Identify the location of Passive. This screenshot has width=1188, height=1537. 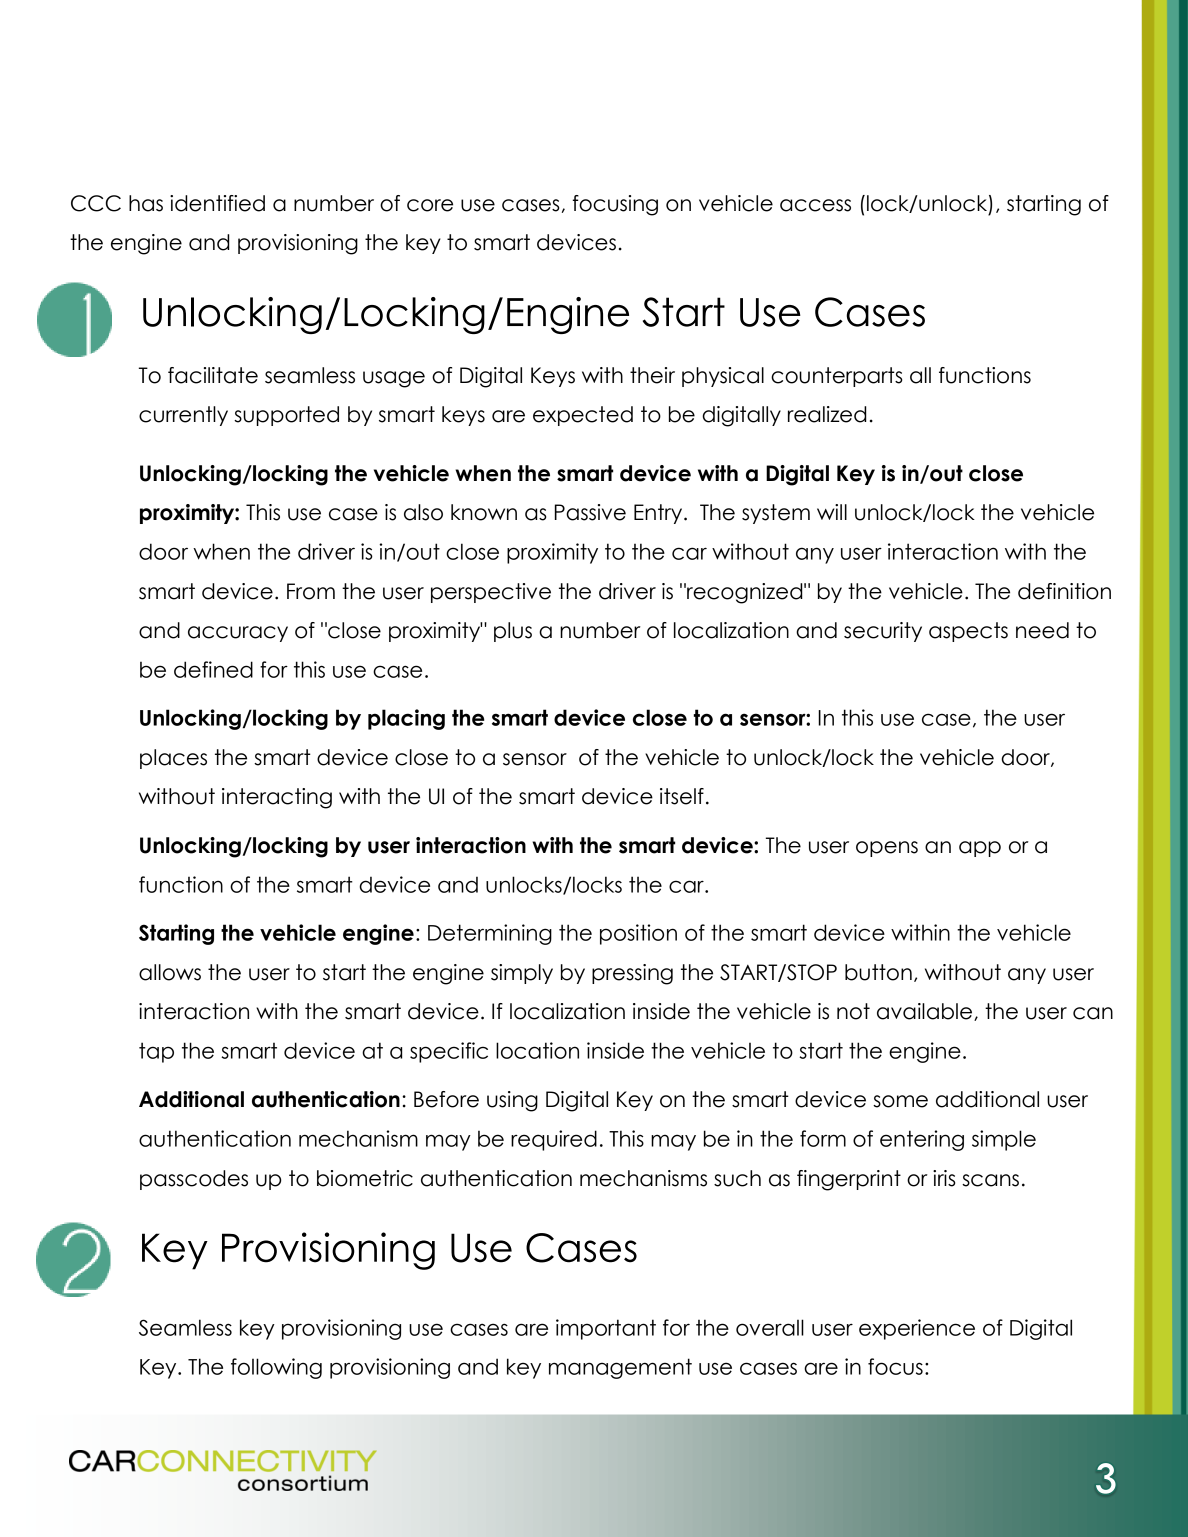
(590, 512).
